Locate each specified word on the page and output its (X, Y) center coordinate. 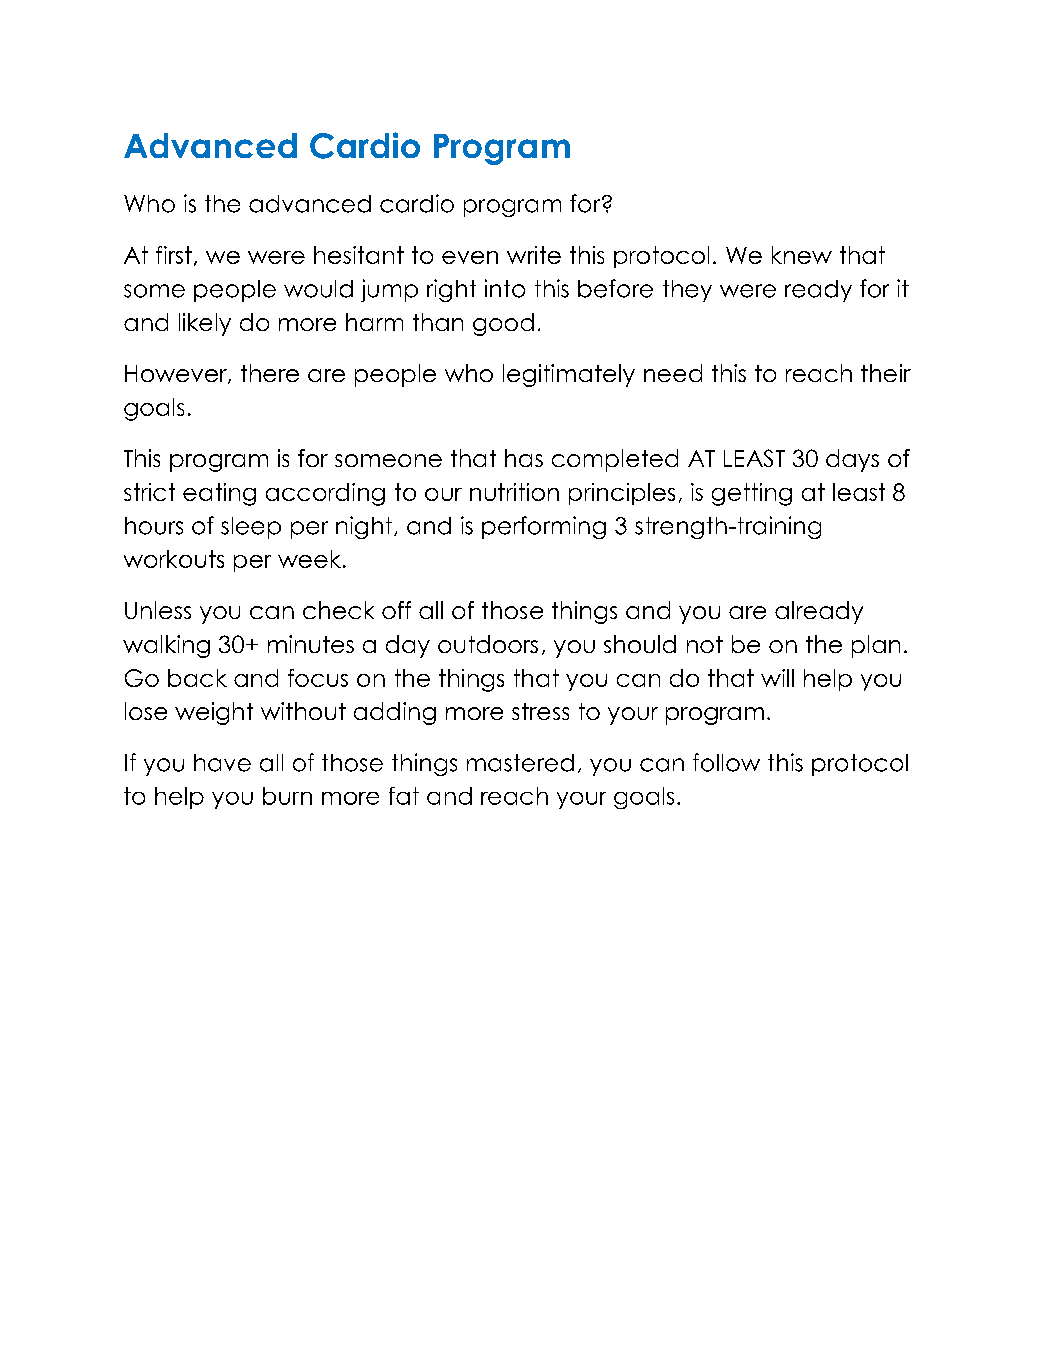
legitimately (569, 375)
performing (544, 527)
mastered (520, 763)
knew (802, 255)
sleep (251, 528)
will (777, 678)
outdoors (488, 644)
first (174, 255)
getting (752, 494)
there (270, 373)
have (222, 763)
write (534, 255)
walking (166, 646)
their (886, 373)
